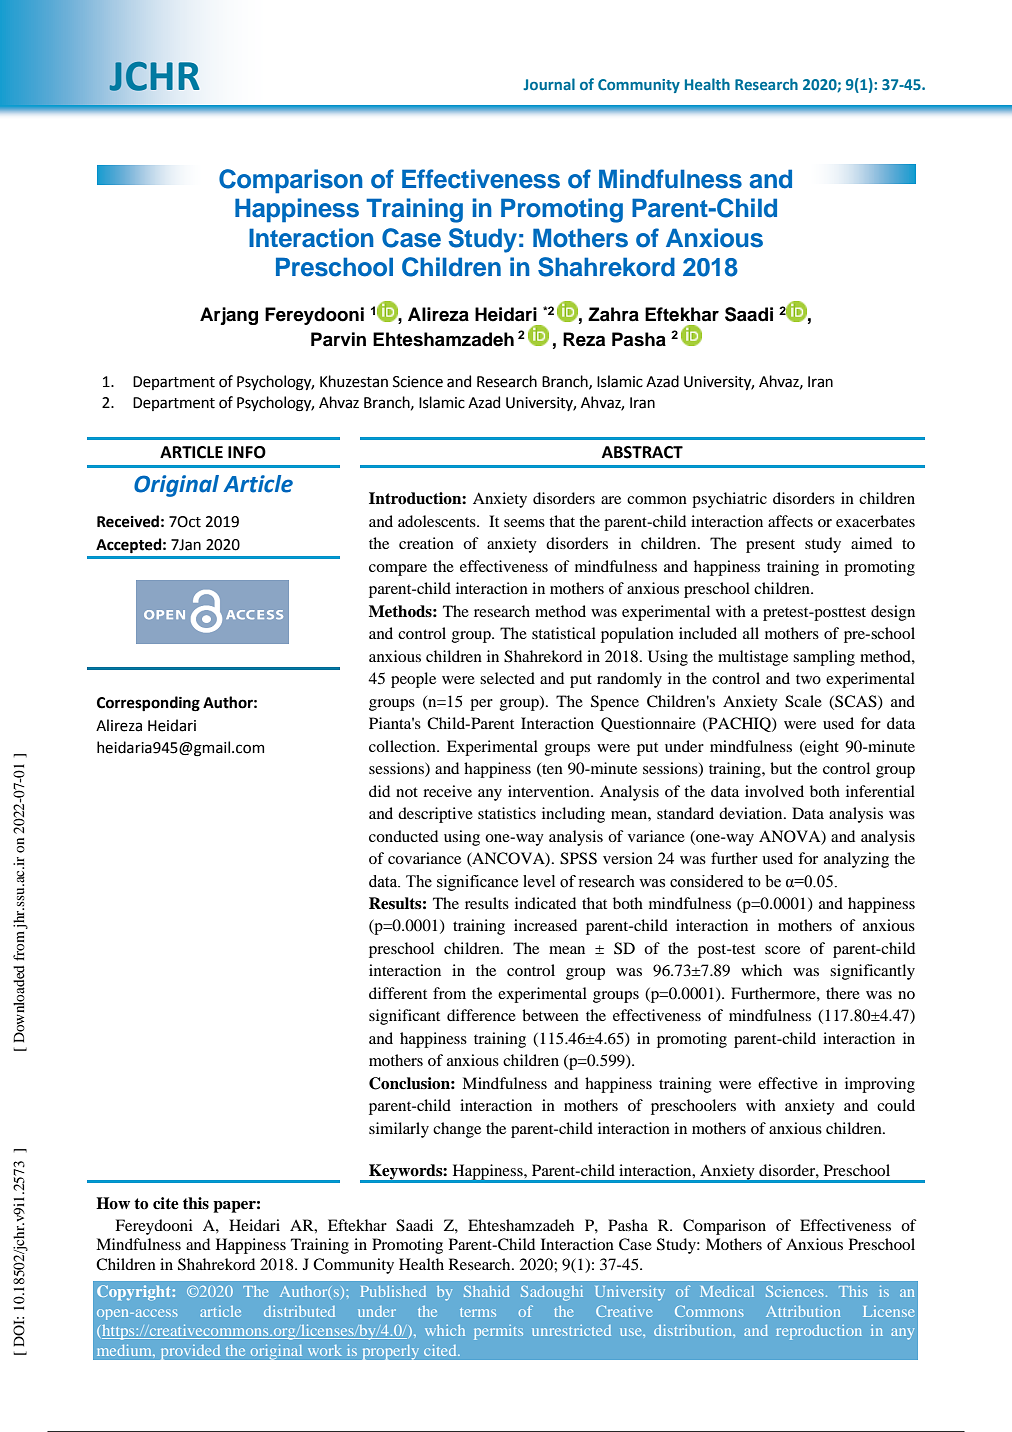 Image resolution: width=1012 pixels, height=1432 pixels. I want to click on seems, so click(524, 523).
